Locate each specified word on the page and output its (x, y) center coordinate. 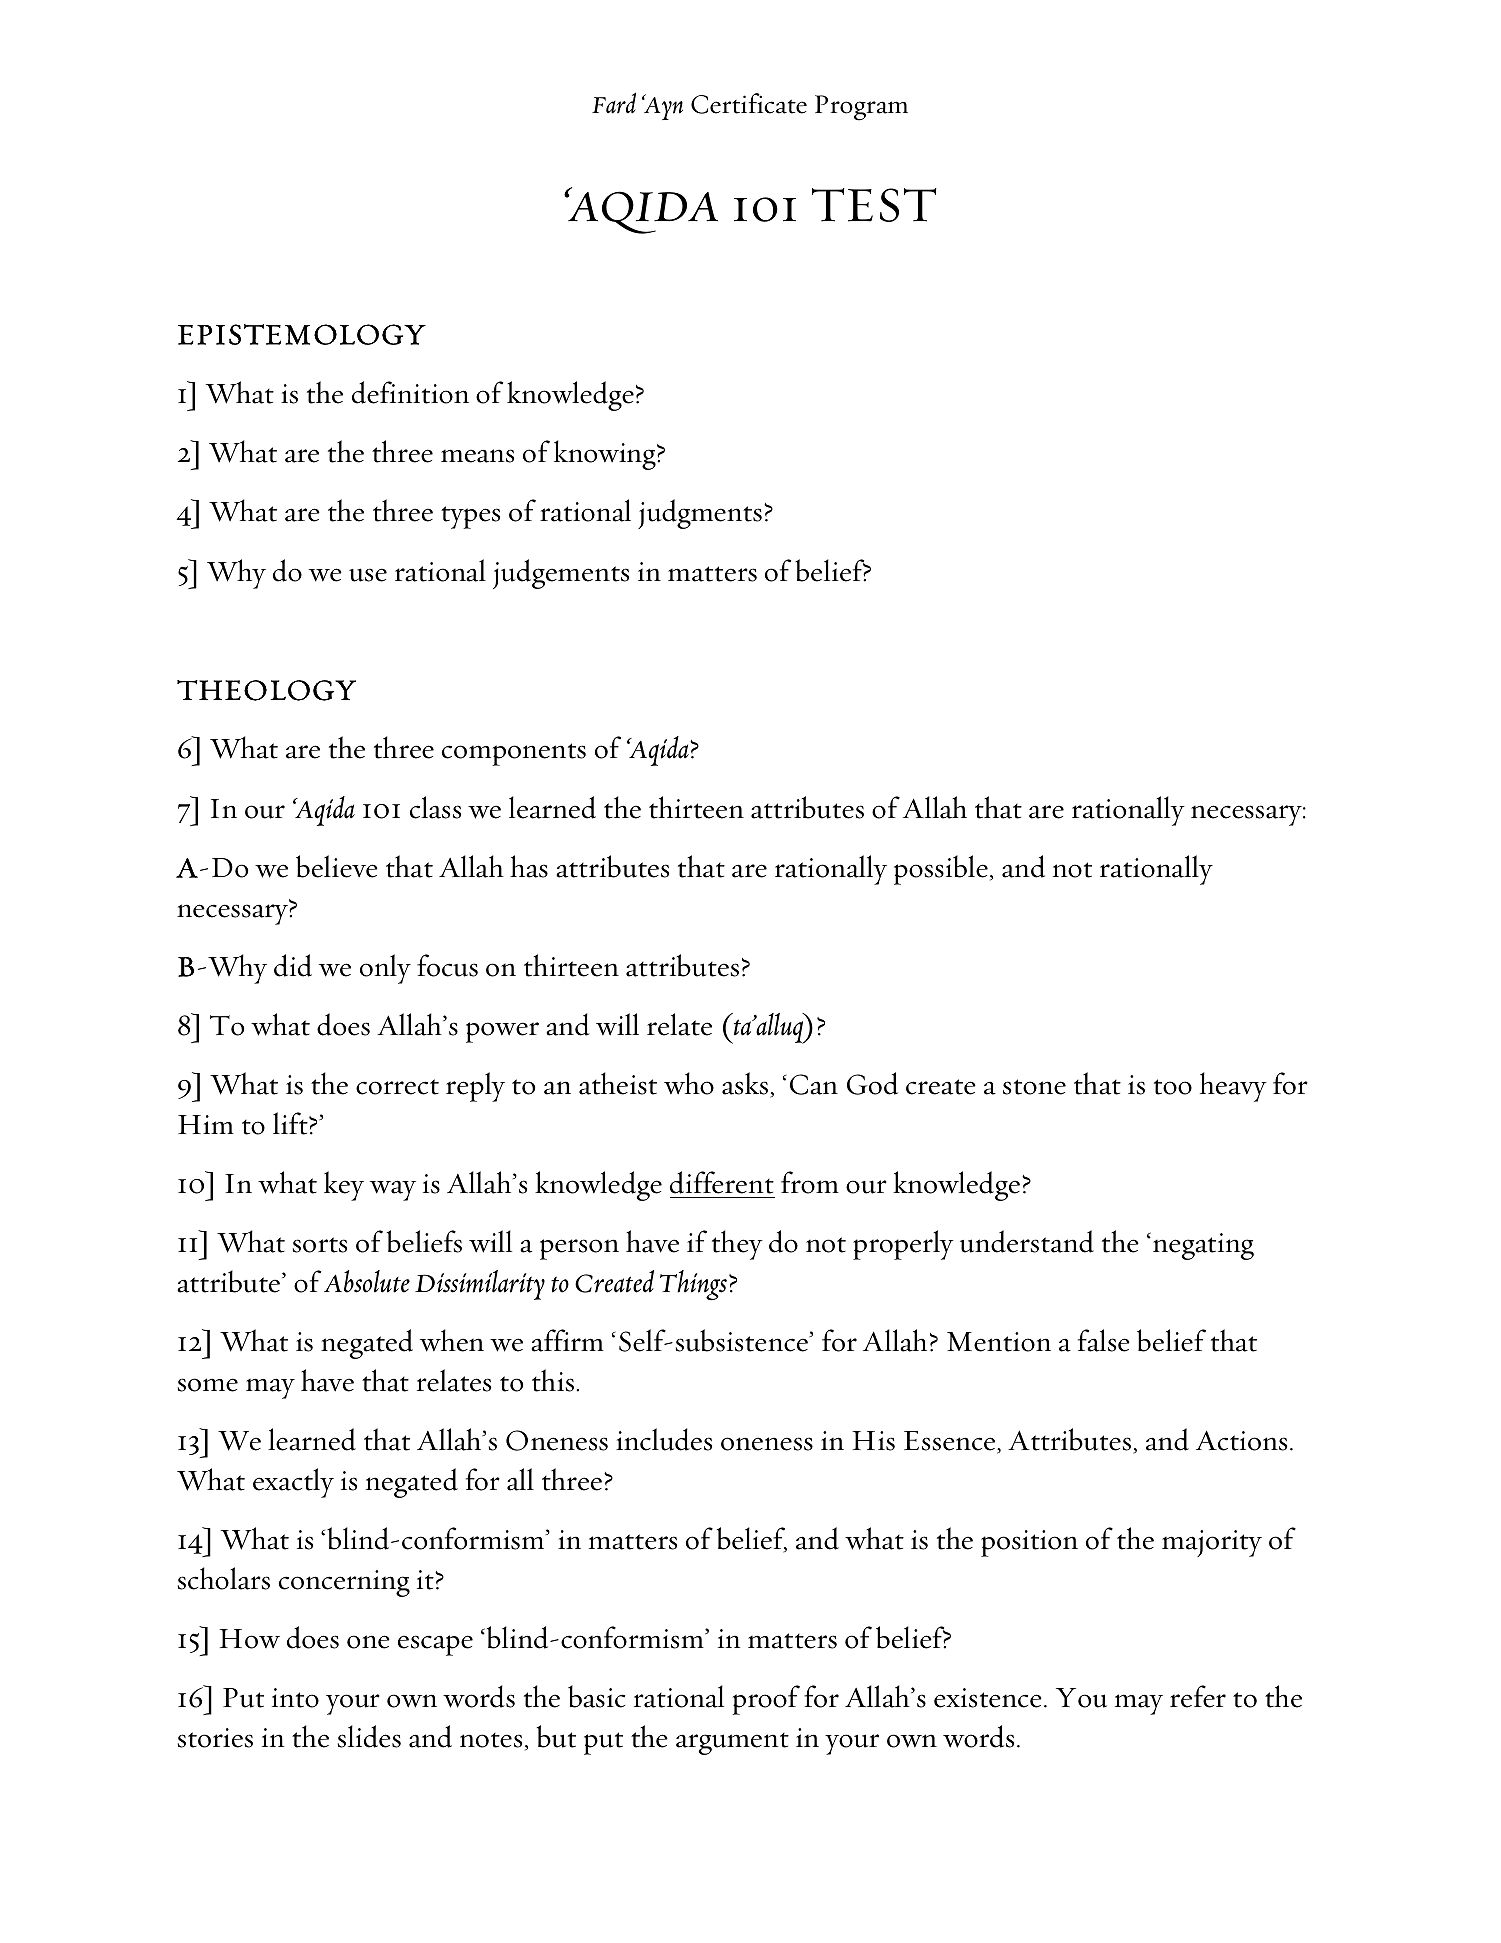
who (689, 1083)
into (295, 1698)
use (368, 575)
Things (693, 1285)
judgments (700, 514)
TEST (874, 205)
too (1173, 1087)
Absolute (367, 1281)
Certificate (749, 103)
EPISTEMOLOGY (302, 334)
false (1104, 1340)
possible (941, 870)
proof (766, 1700)
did (293, 965)
